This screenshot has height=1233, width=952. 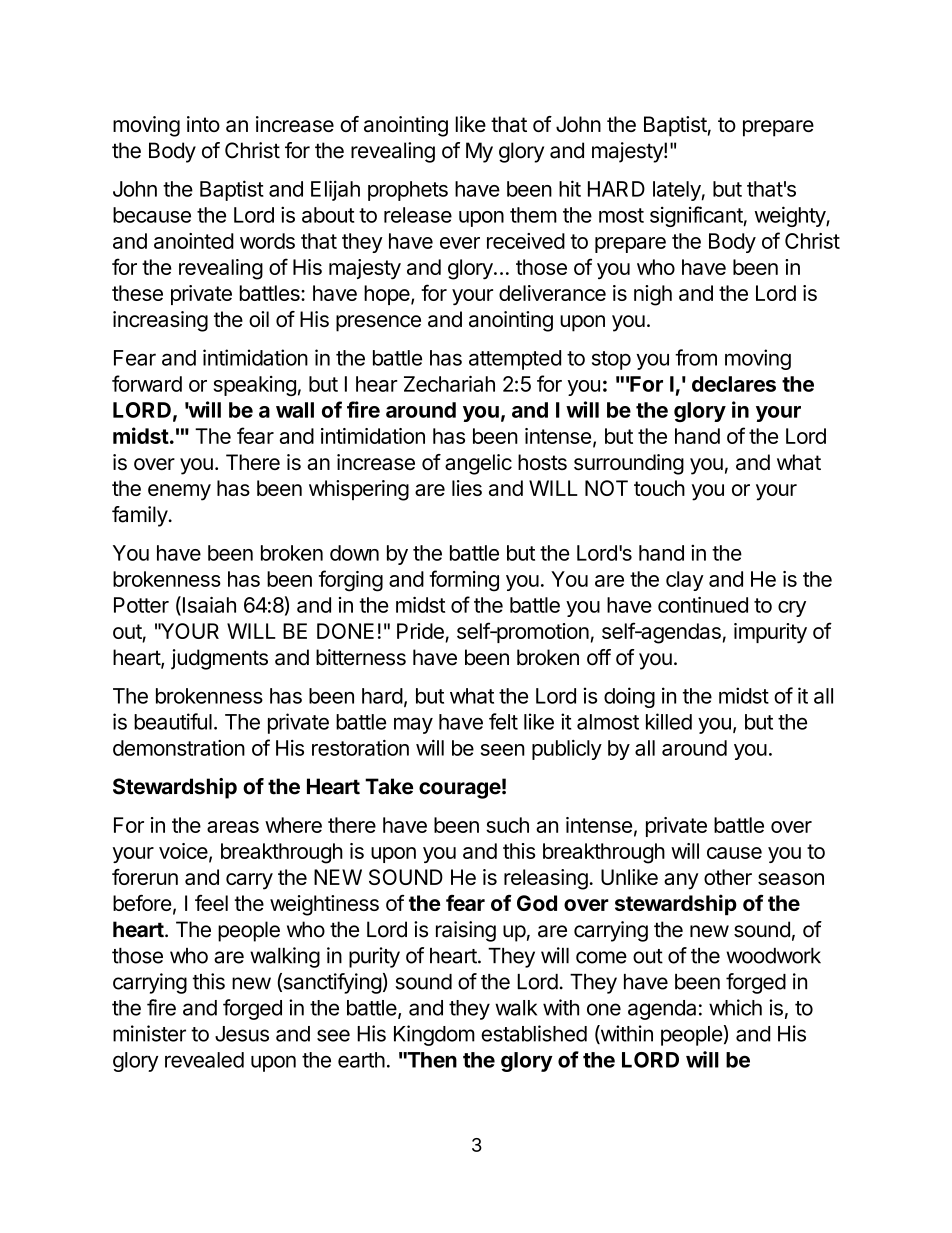 I want to click on significant, so click(x=696, y=216).
